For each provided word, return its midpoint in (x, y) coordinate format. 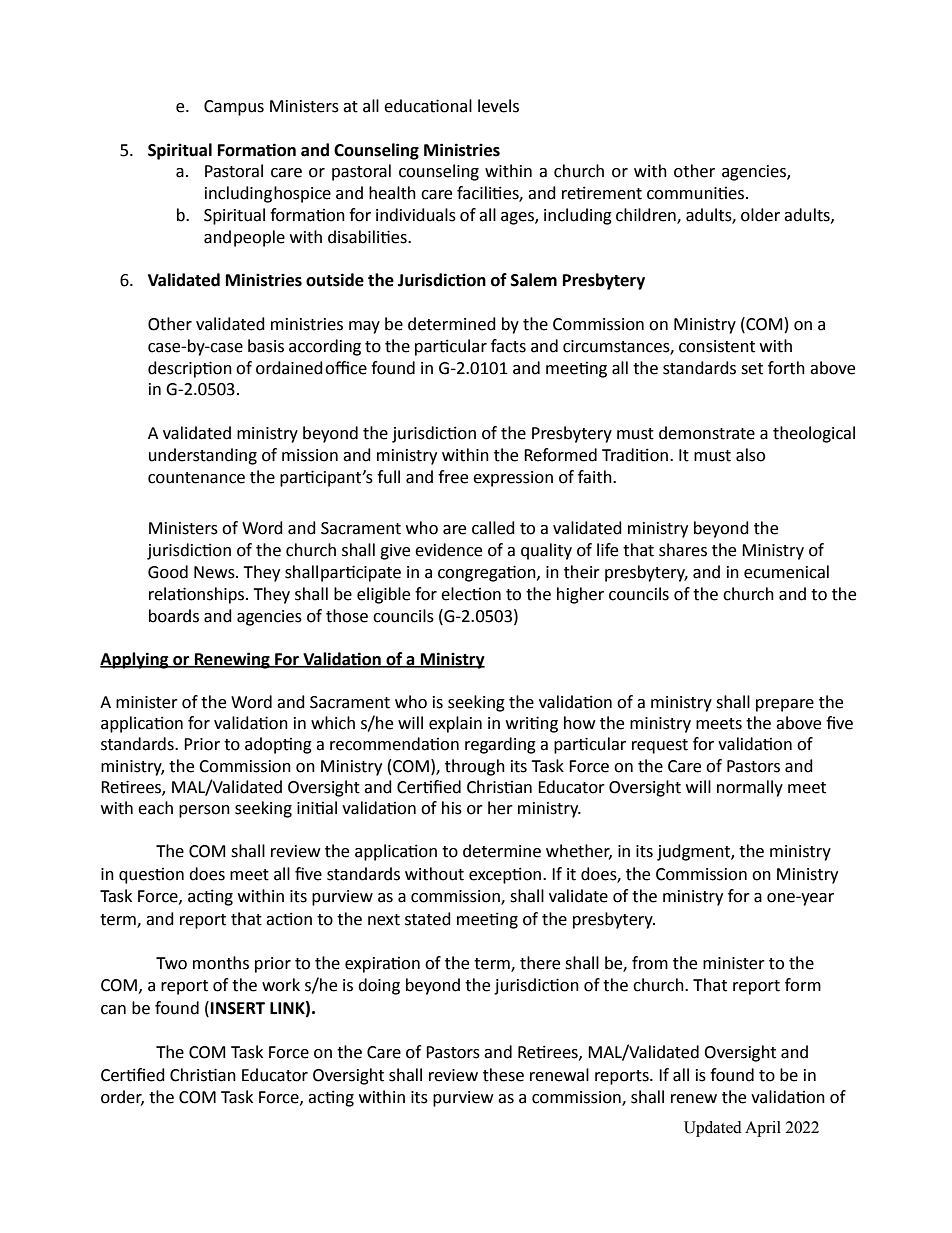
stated (428, 919)
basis (266, 346)
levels (498, 106)
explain (455, 724)
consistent (717, 346)
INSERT (238, 1008)
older (760, 215)
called (493, 528)
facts (508, 346)
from (650, 963)
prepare (785, 705)
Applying (135, 660)
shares (683, 550)
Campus (234, 108)
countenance (196, 478)
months (221, 963)
